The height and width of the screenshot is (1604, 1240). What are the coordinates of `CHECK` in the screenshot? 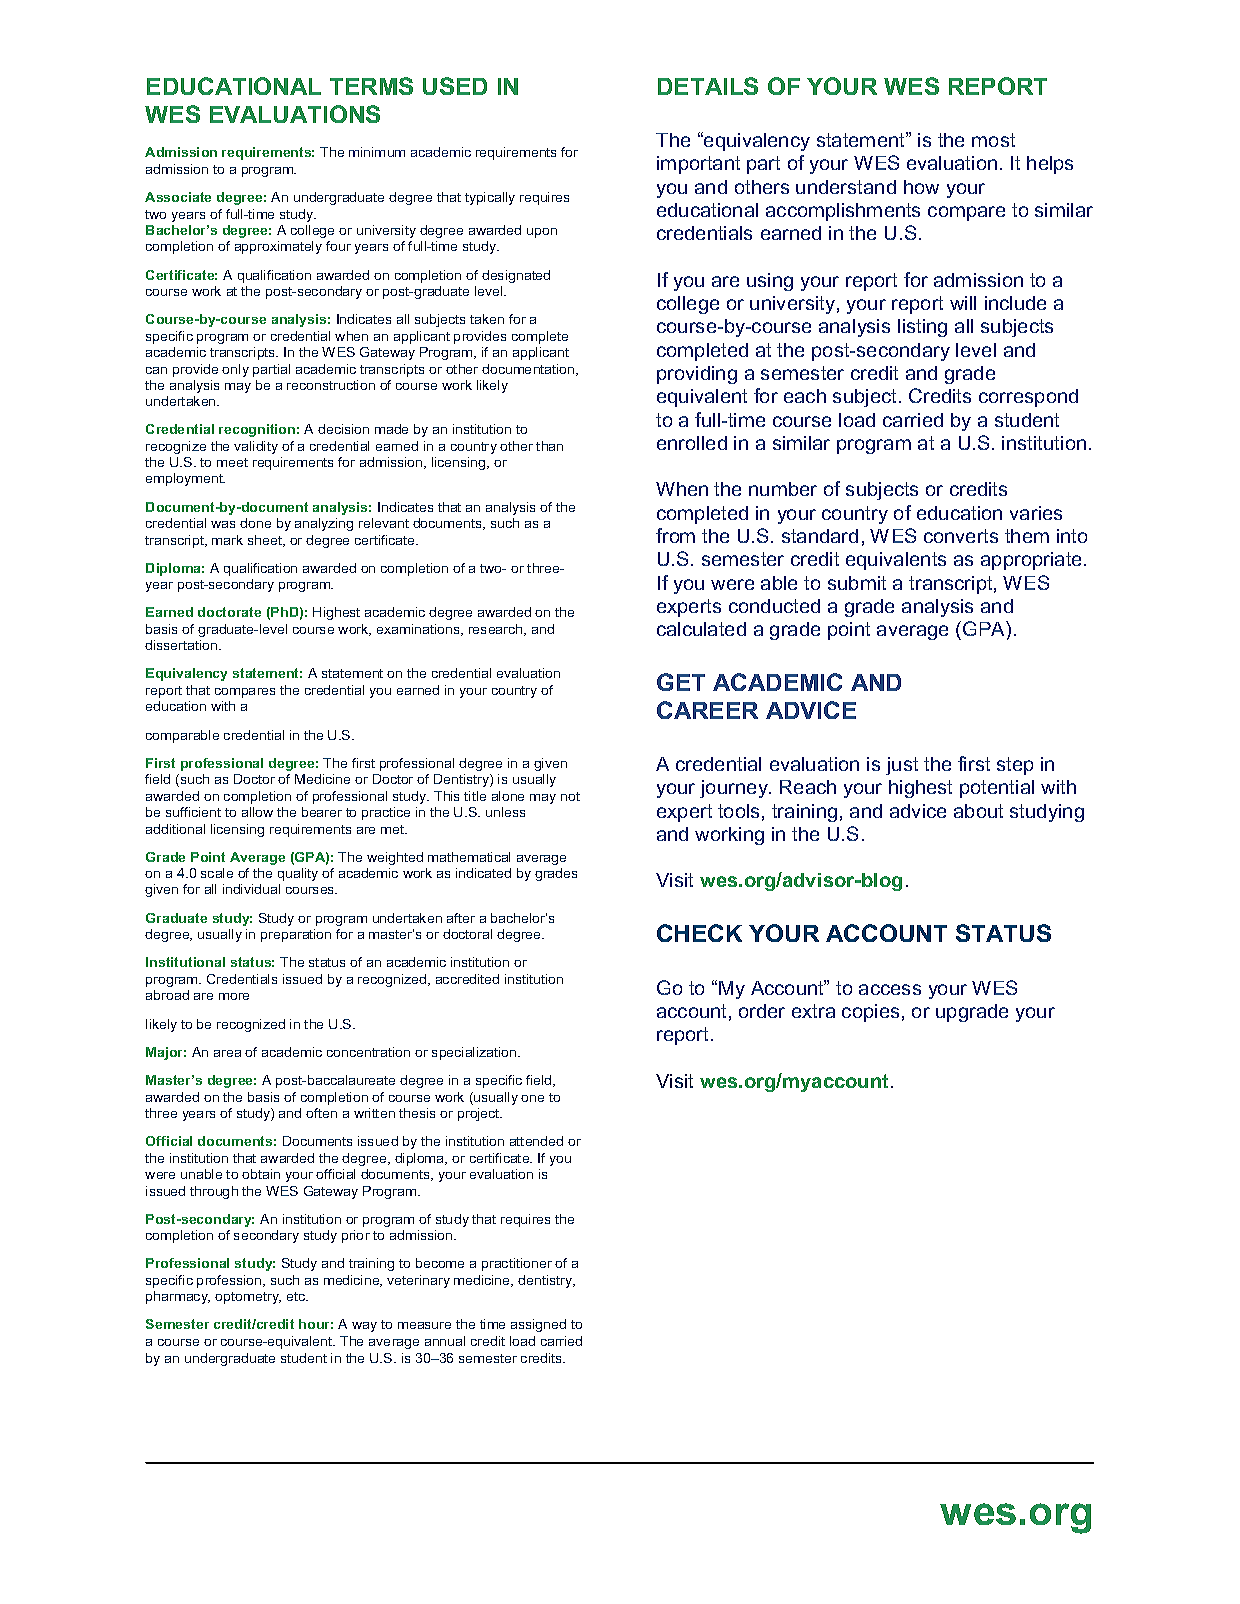 It's located at (699, 933).
